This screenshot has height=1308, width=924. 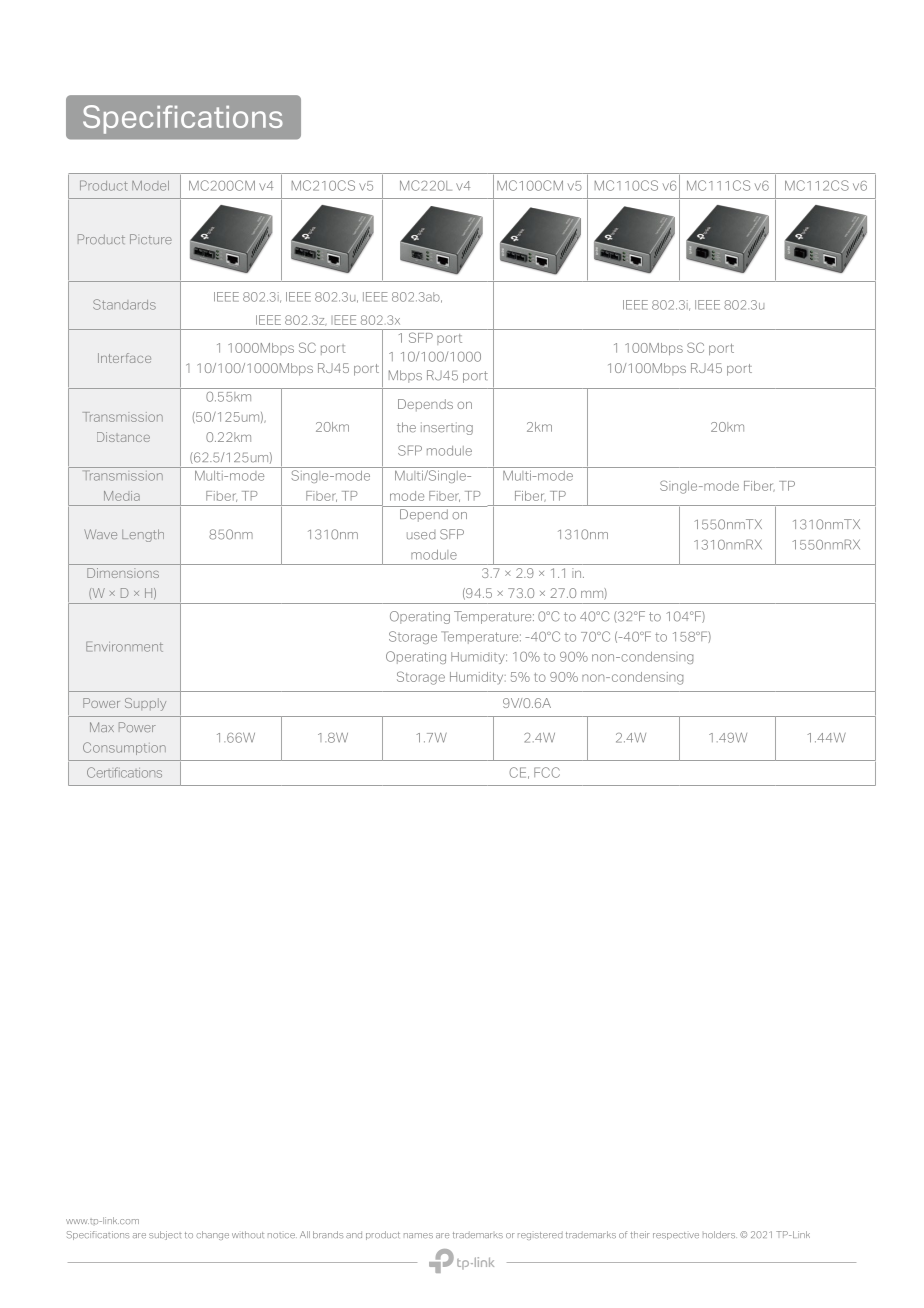 What do you see at coordinates (151, 239) in the screenshot?
I see `Picture` at bounding box center [151, 239].
